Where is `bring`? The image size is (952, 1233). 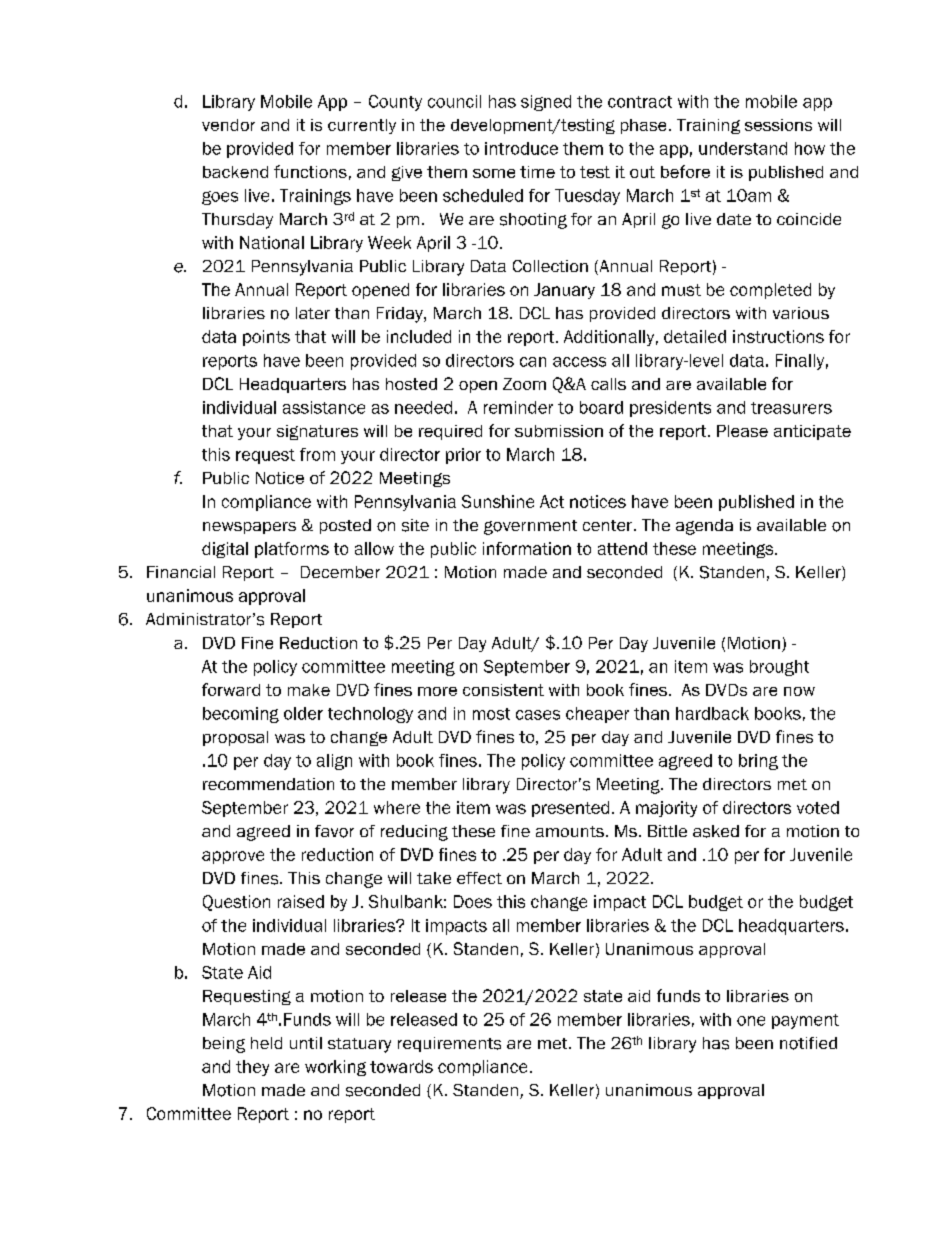
bring is located at coordinates (758, 762).
